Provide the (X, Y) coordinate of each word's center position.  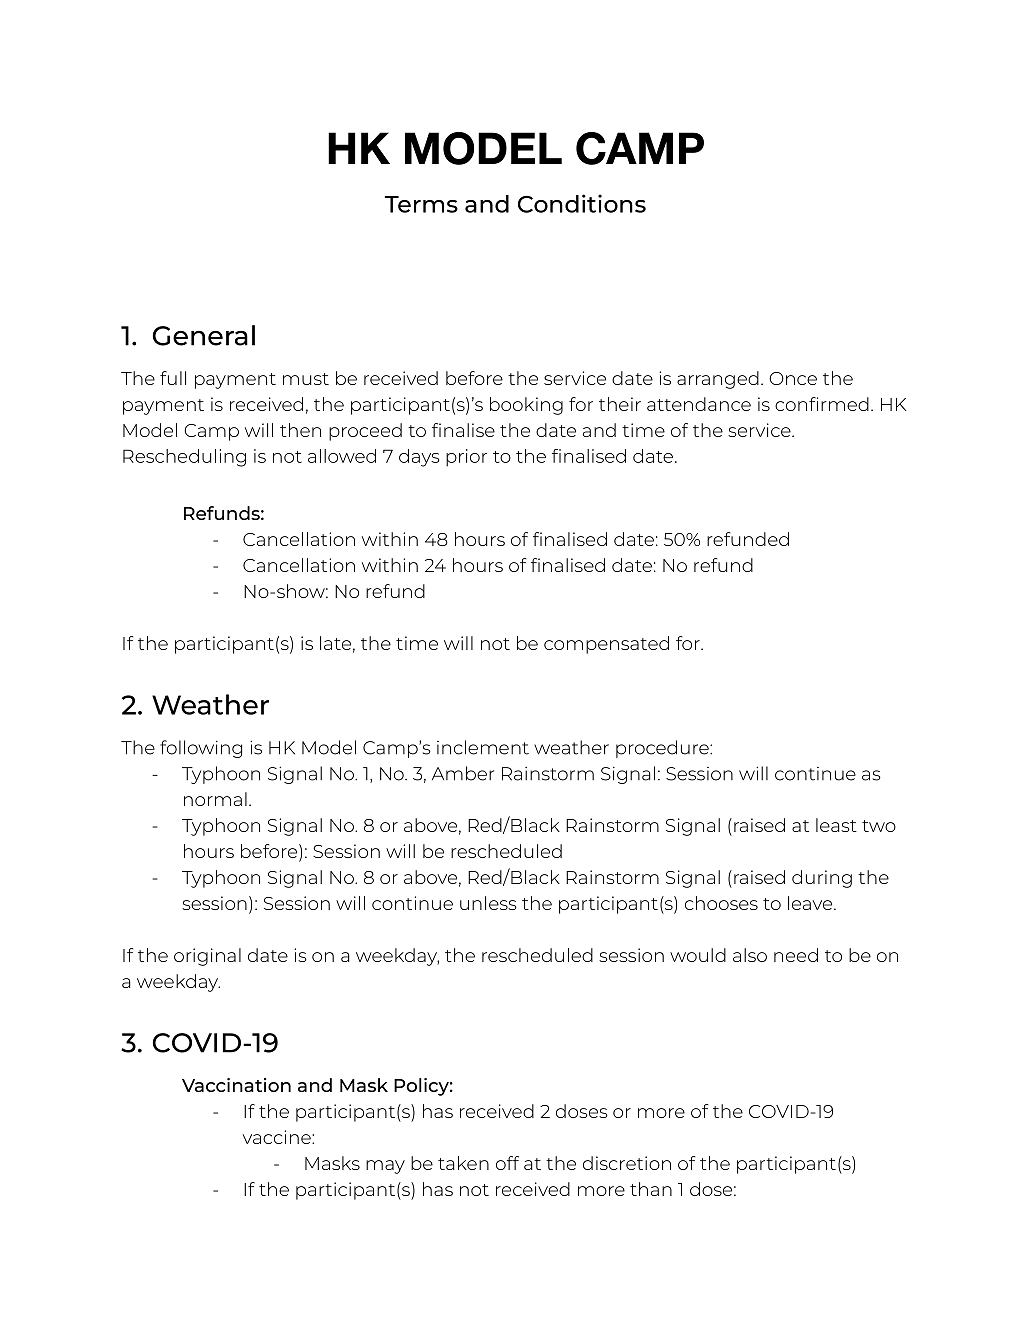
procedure (663, 749)
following (201, 749)
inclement (483, 747)
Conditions (582, 203)
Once (793, 378)
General (203, 335)
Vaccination (236, 1085)
